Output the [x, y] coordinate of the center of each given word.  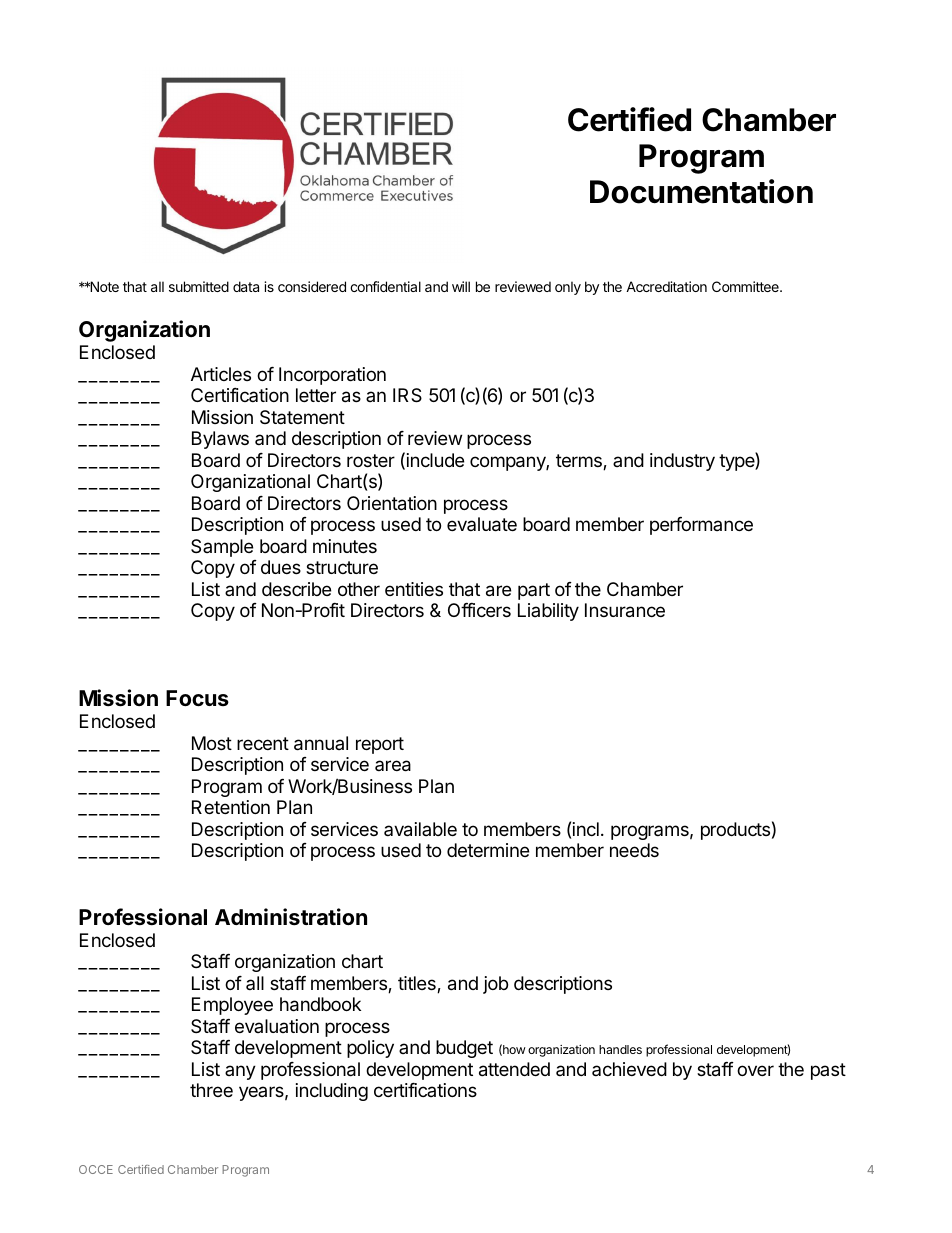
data [246, 286]
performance [701, 526]
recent [263, 743]
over [755, 1070]
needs [634, 850]
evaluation [277, 1026]
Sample [222, 548]
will [461, 286]
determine [488, 850]
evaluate [482, 524]
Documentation [701, 191]
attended [514, 1069]
